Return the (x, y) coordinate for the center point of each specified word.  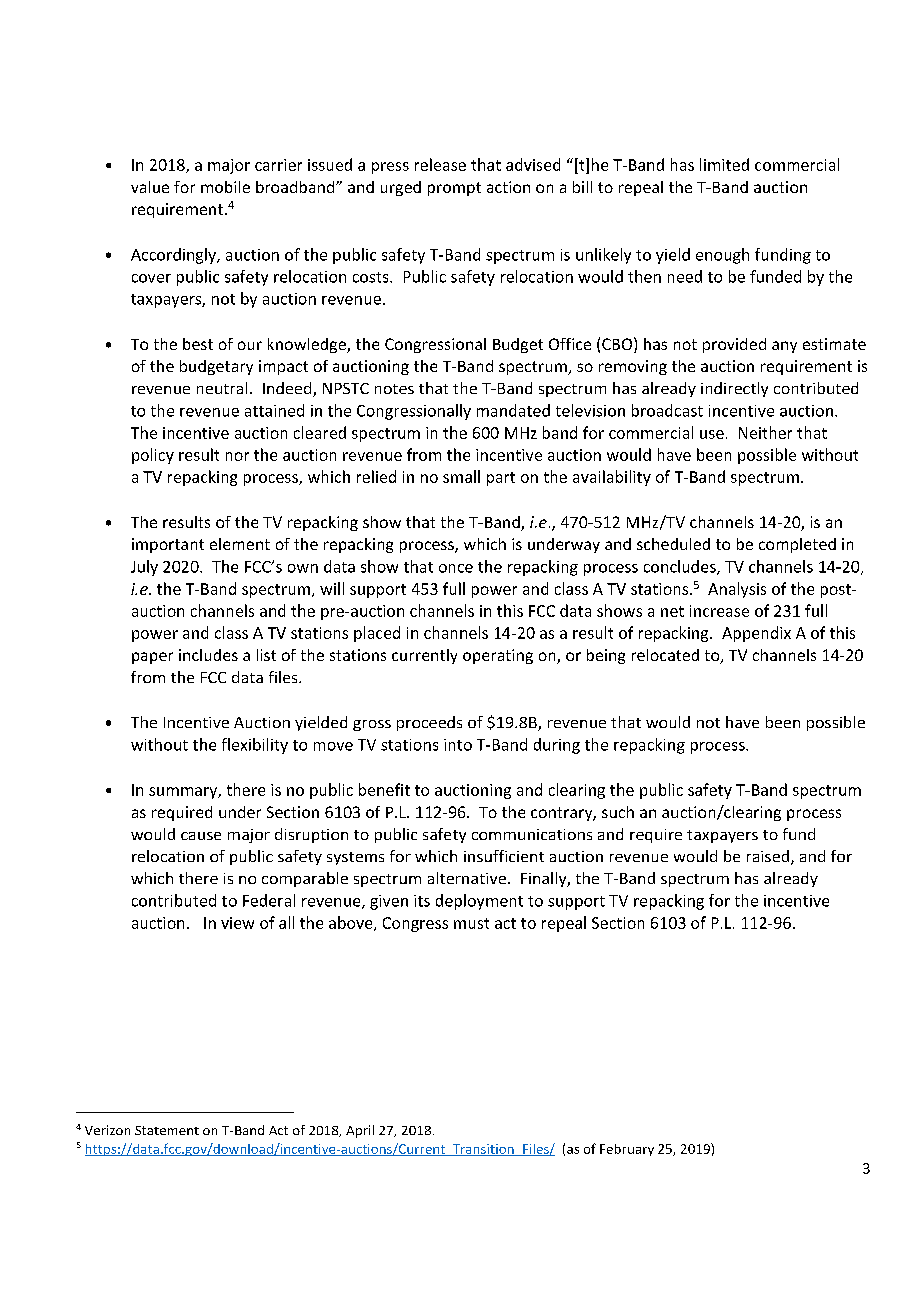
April (360, 1131)
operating (498, 656)
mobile (225, 187)
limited (724, 164)
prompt (454, 189)
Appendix (756, 634)
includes (208, 655)
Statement (167, 1130)
